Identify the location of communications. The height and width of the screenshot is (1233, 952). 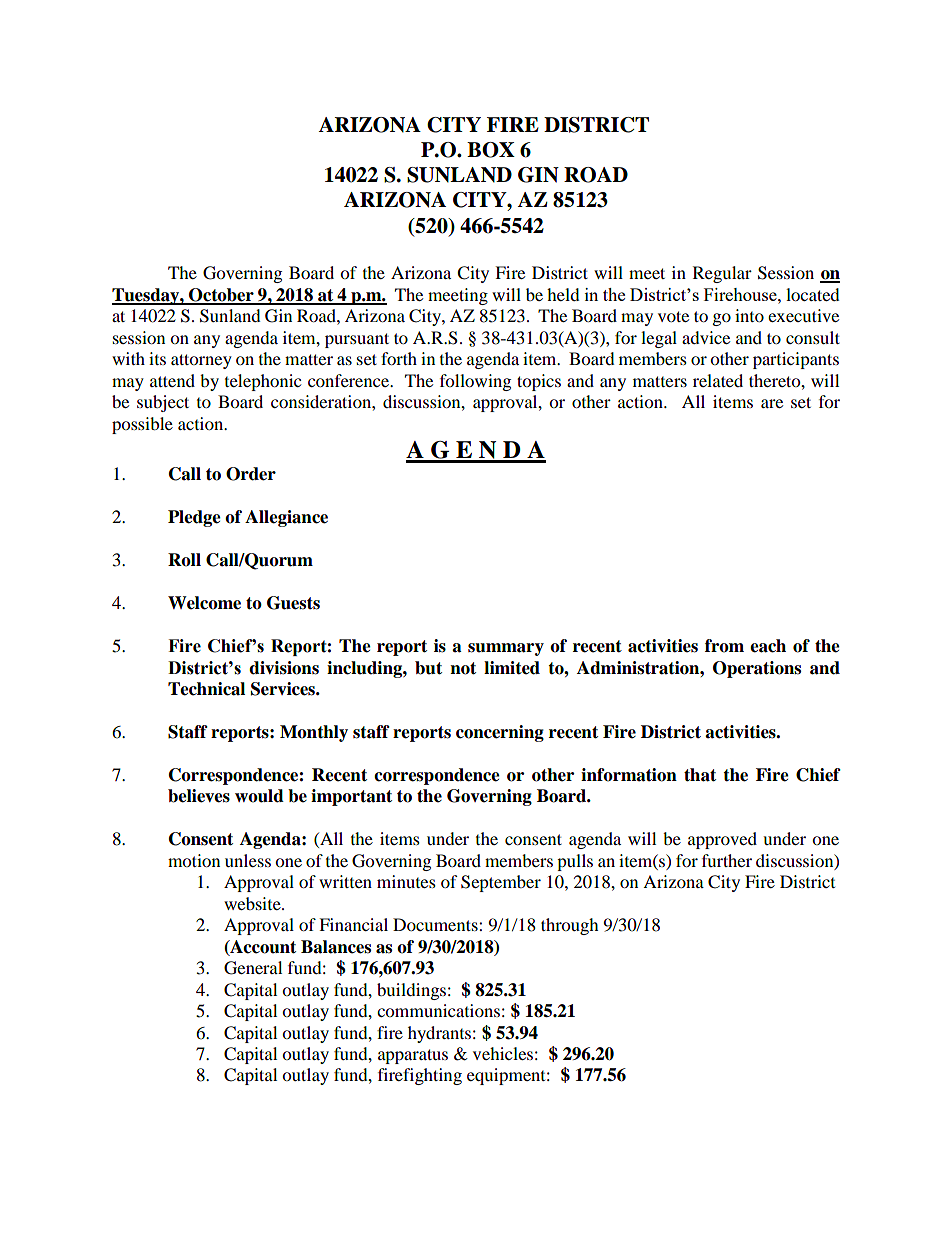
(438, 1010).
